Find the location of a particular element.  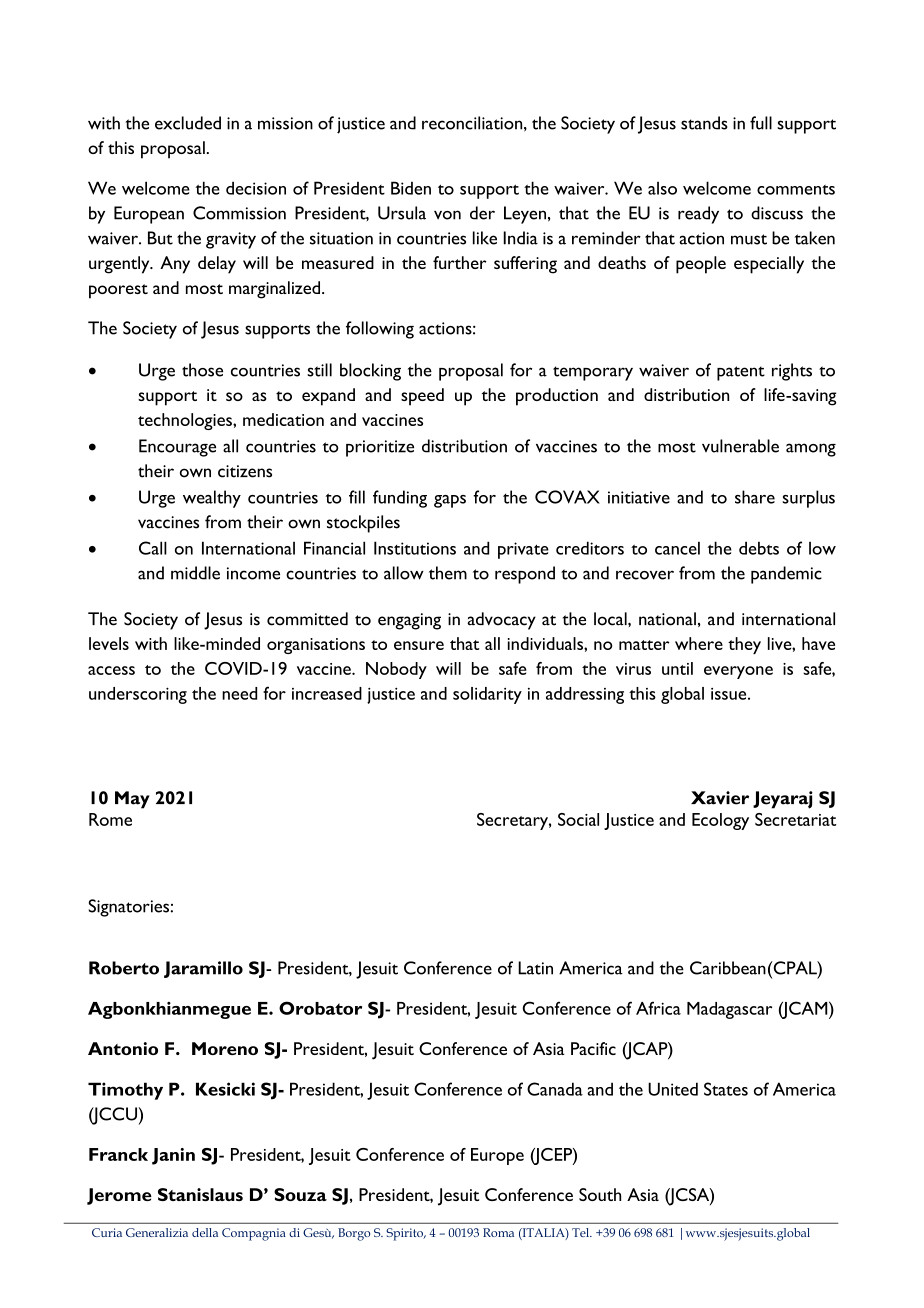

Biden is located at coordinates (411, 188).
